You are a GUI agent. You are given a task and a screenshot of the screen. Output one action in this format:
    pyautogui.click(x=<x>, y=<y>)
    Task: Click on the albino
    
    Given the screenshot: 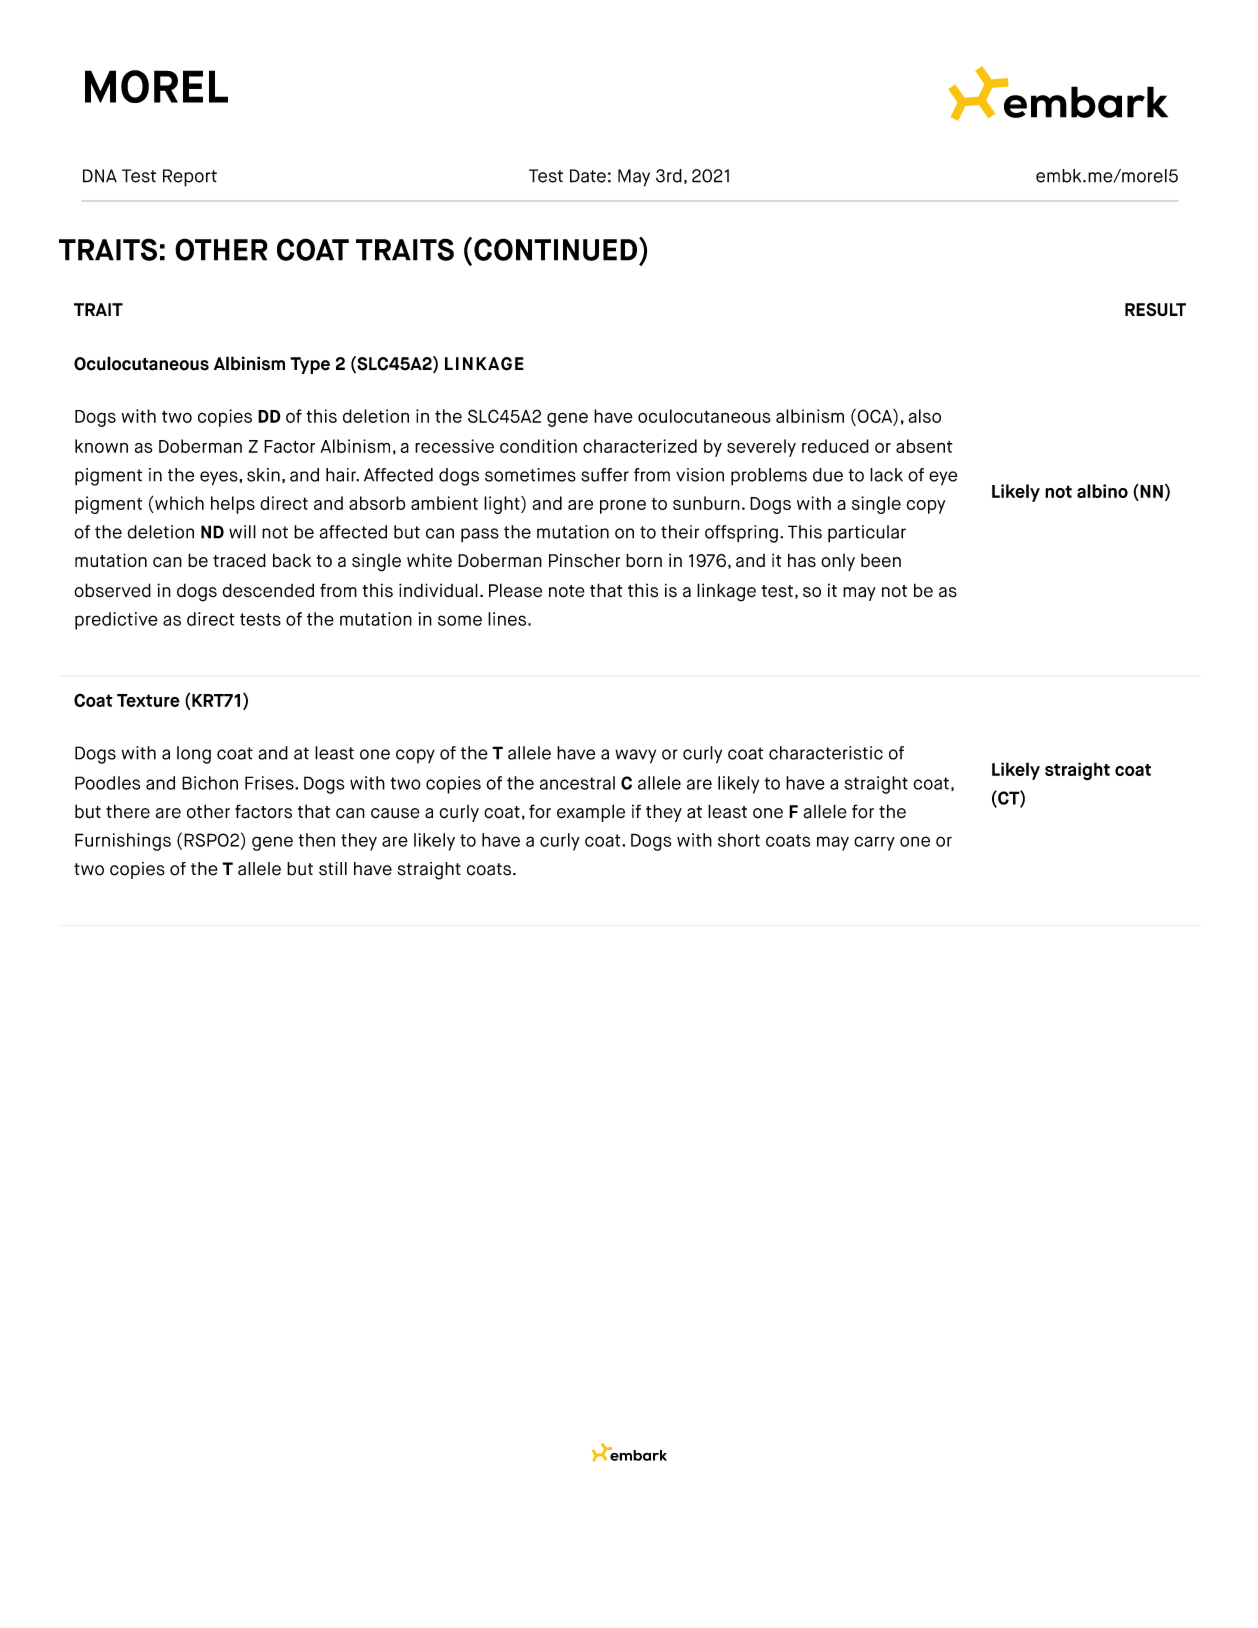 What is the action you would take?
    pyautogui.click(x=1102, y=491)
